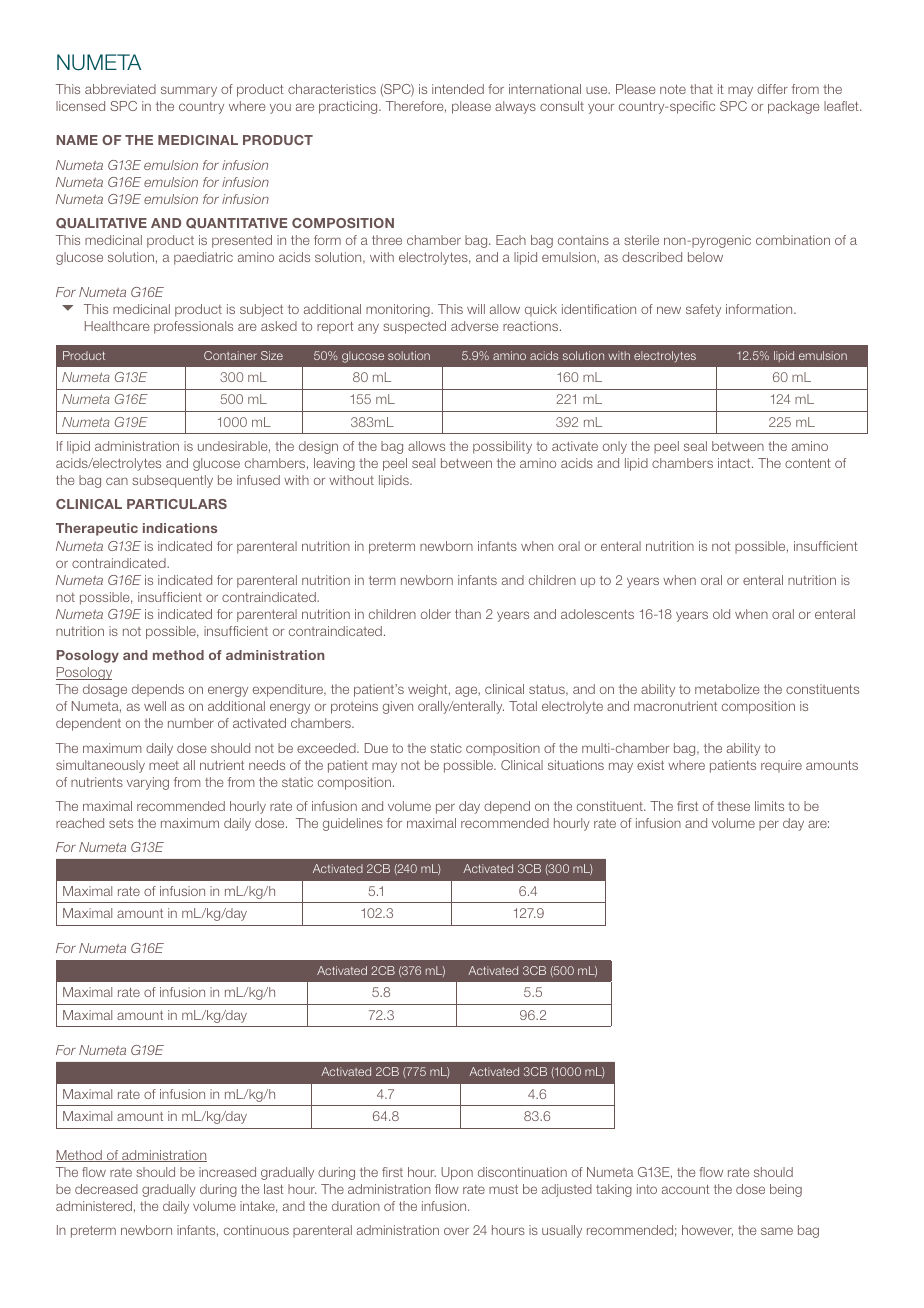  Describe the element at coordinates (458, 89) in the document. I see `intended` at that location.
